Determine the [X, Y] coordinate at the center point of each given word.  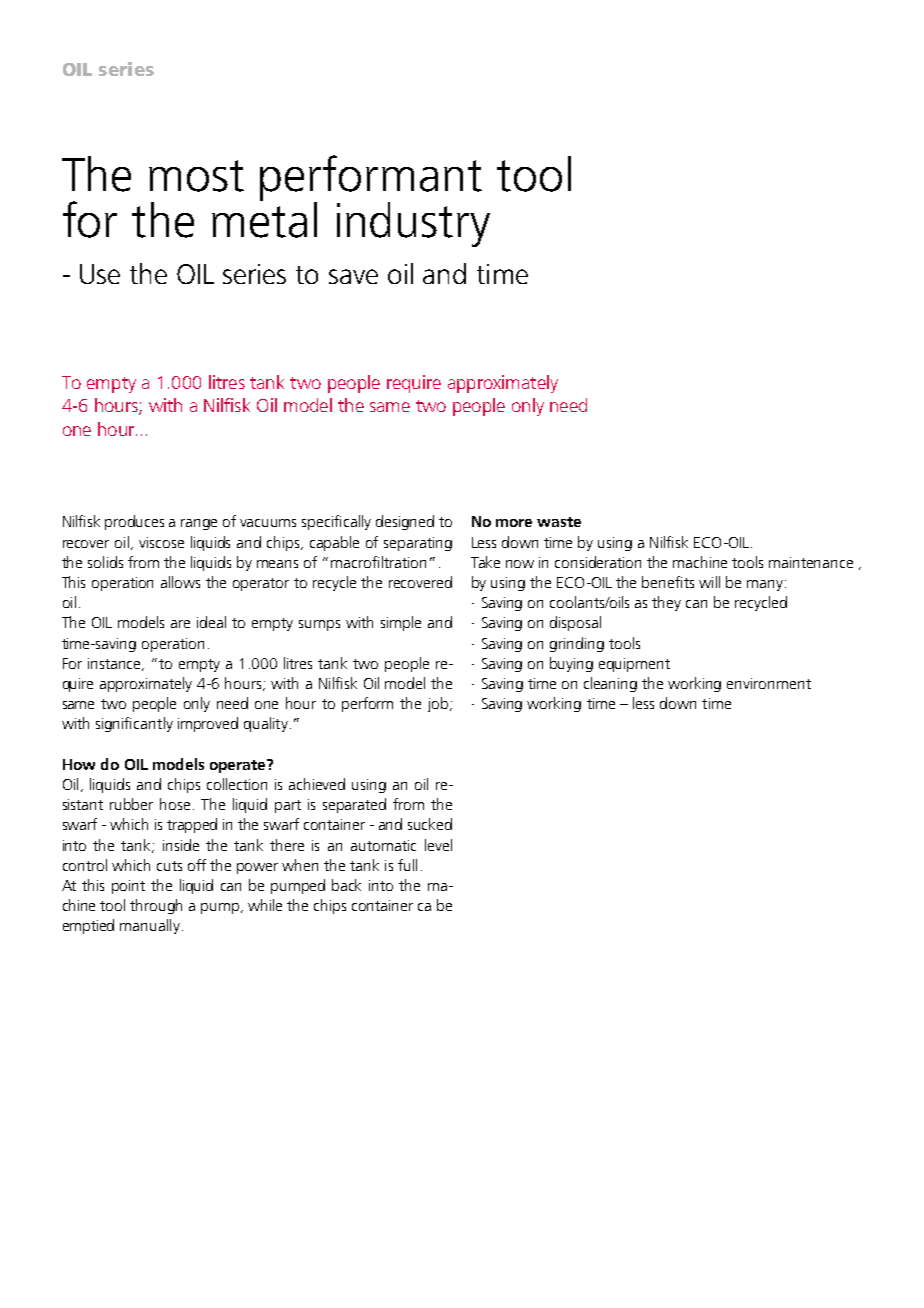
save [353, 276]
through [156, 906]
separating [418, 544]
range [199, 524]
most [196, 176]
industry [413, 224]
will [709, 582]
